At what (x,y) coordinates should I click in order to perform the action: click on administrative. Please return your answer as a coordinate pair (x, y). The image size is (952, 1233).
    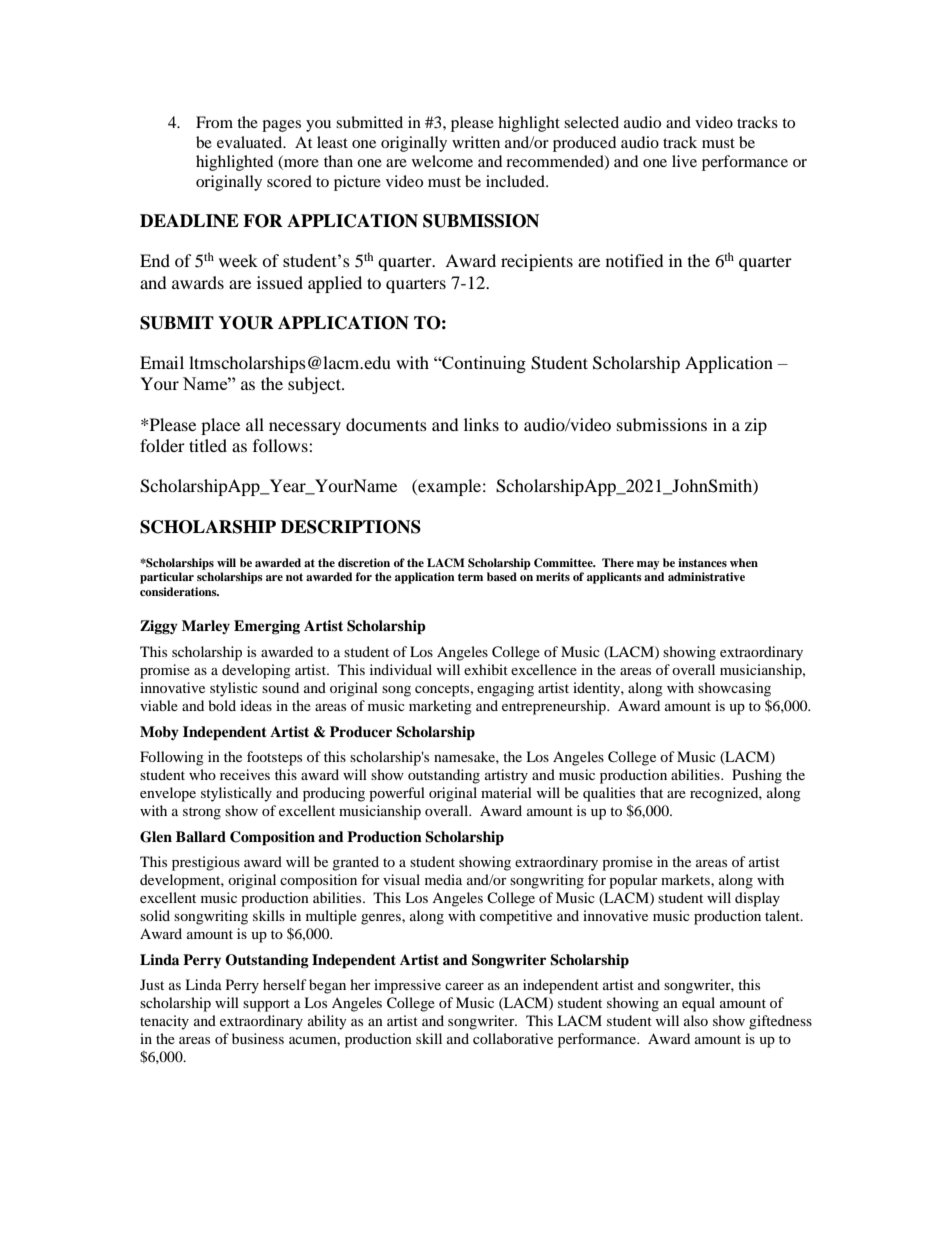
    Looking at the image, I should click on (706, 576).
